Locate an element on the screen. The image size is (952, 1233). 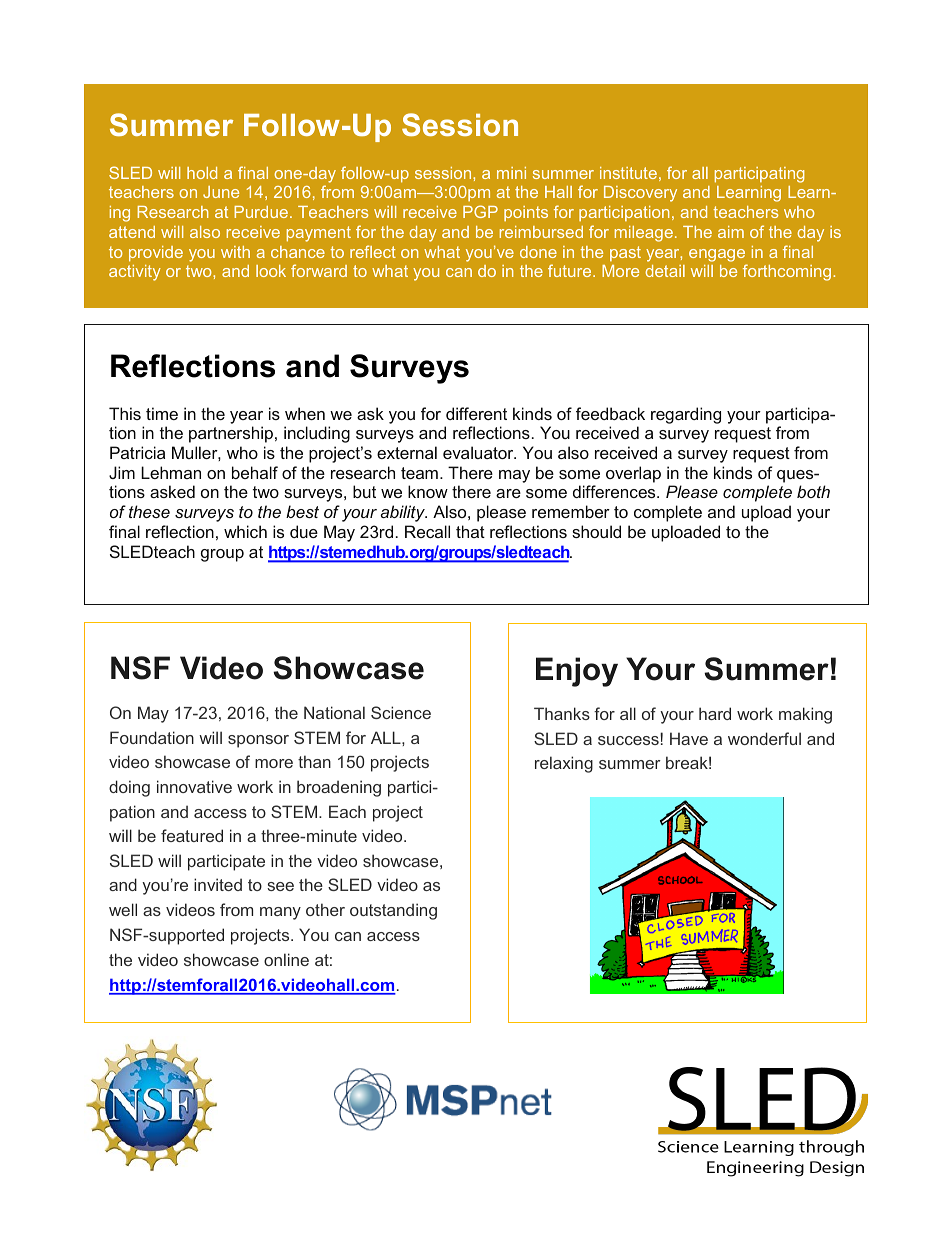
should is located at coordinates (596, 531).
